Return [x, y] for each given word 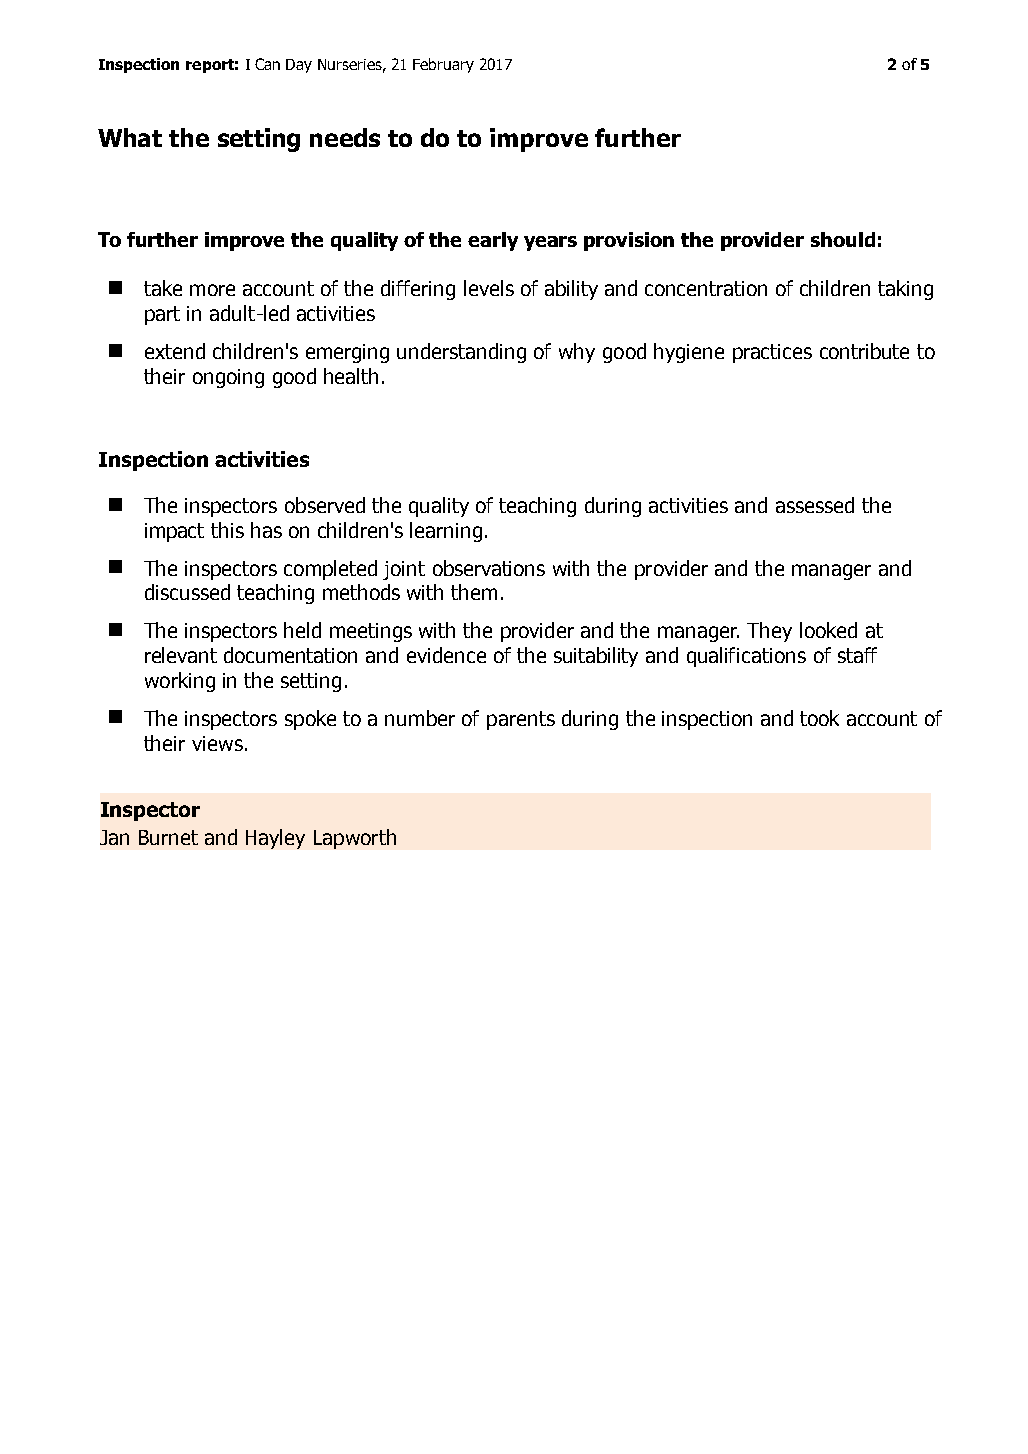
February [443, 65]
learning [446, 532]
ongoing [228, 378]
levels [489, 288]
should [843, 239]
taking [905, 290]
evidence [446, 655]
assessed [815, 505]
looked [828, 630]
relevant [181, 655]
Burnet [168, 837]
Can [267, 64]
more [212, 290]
